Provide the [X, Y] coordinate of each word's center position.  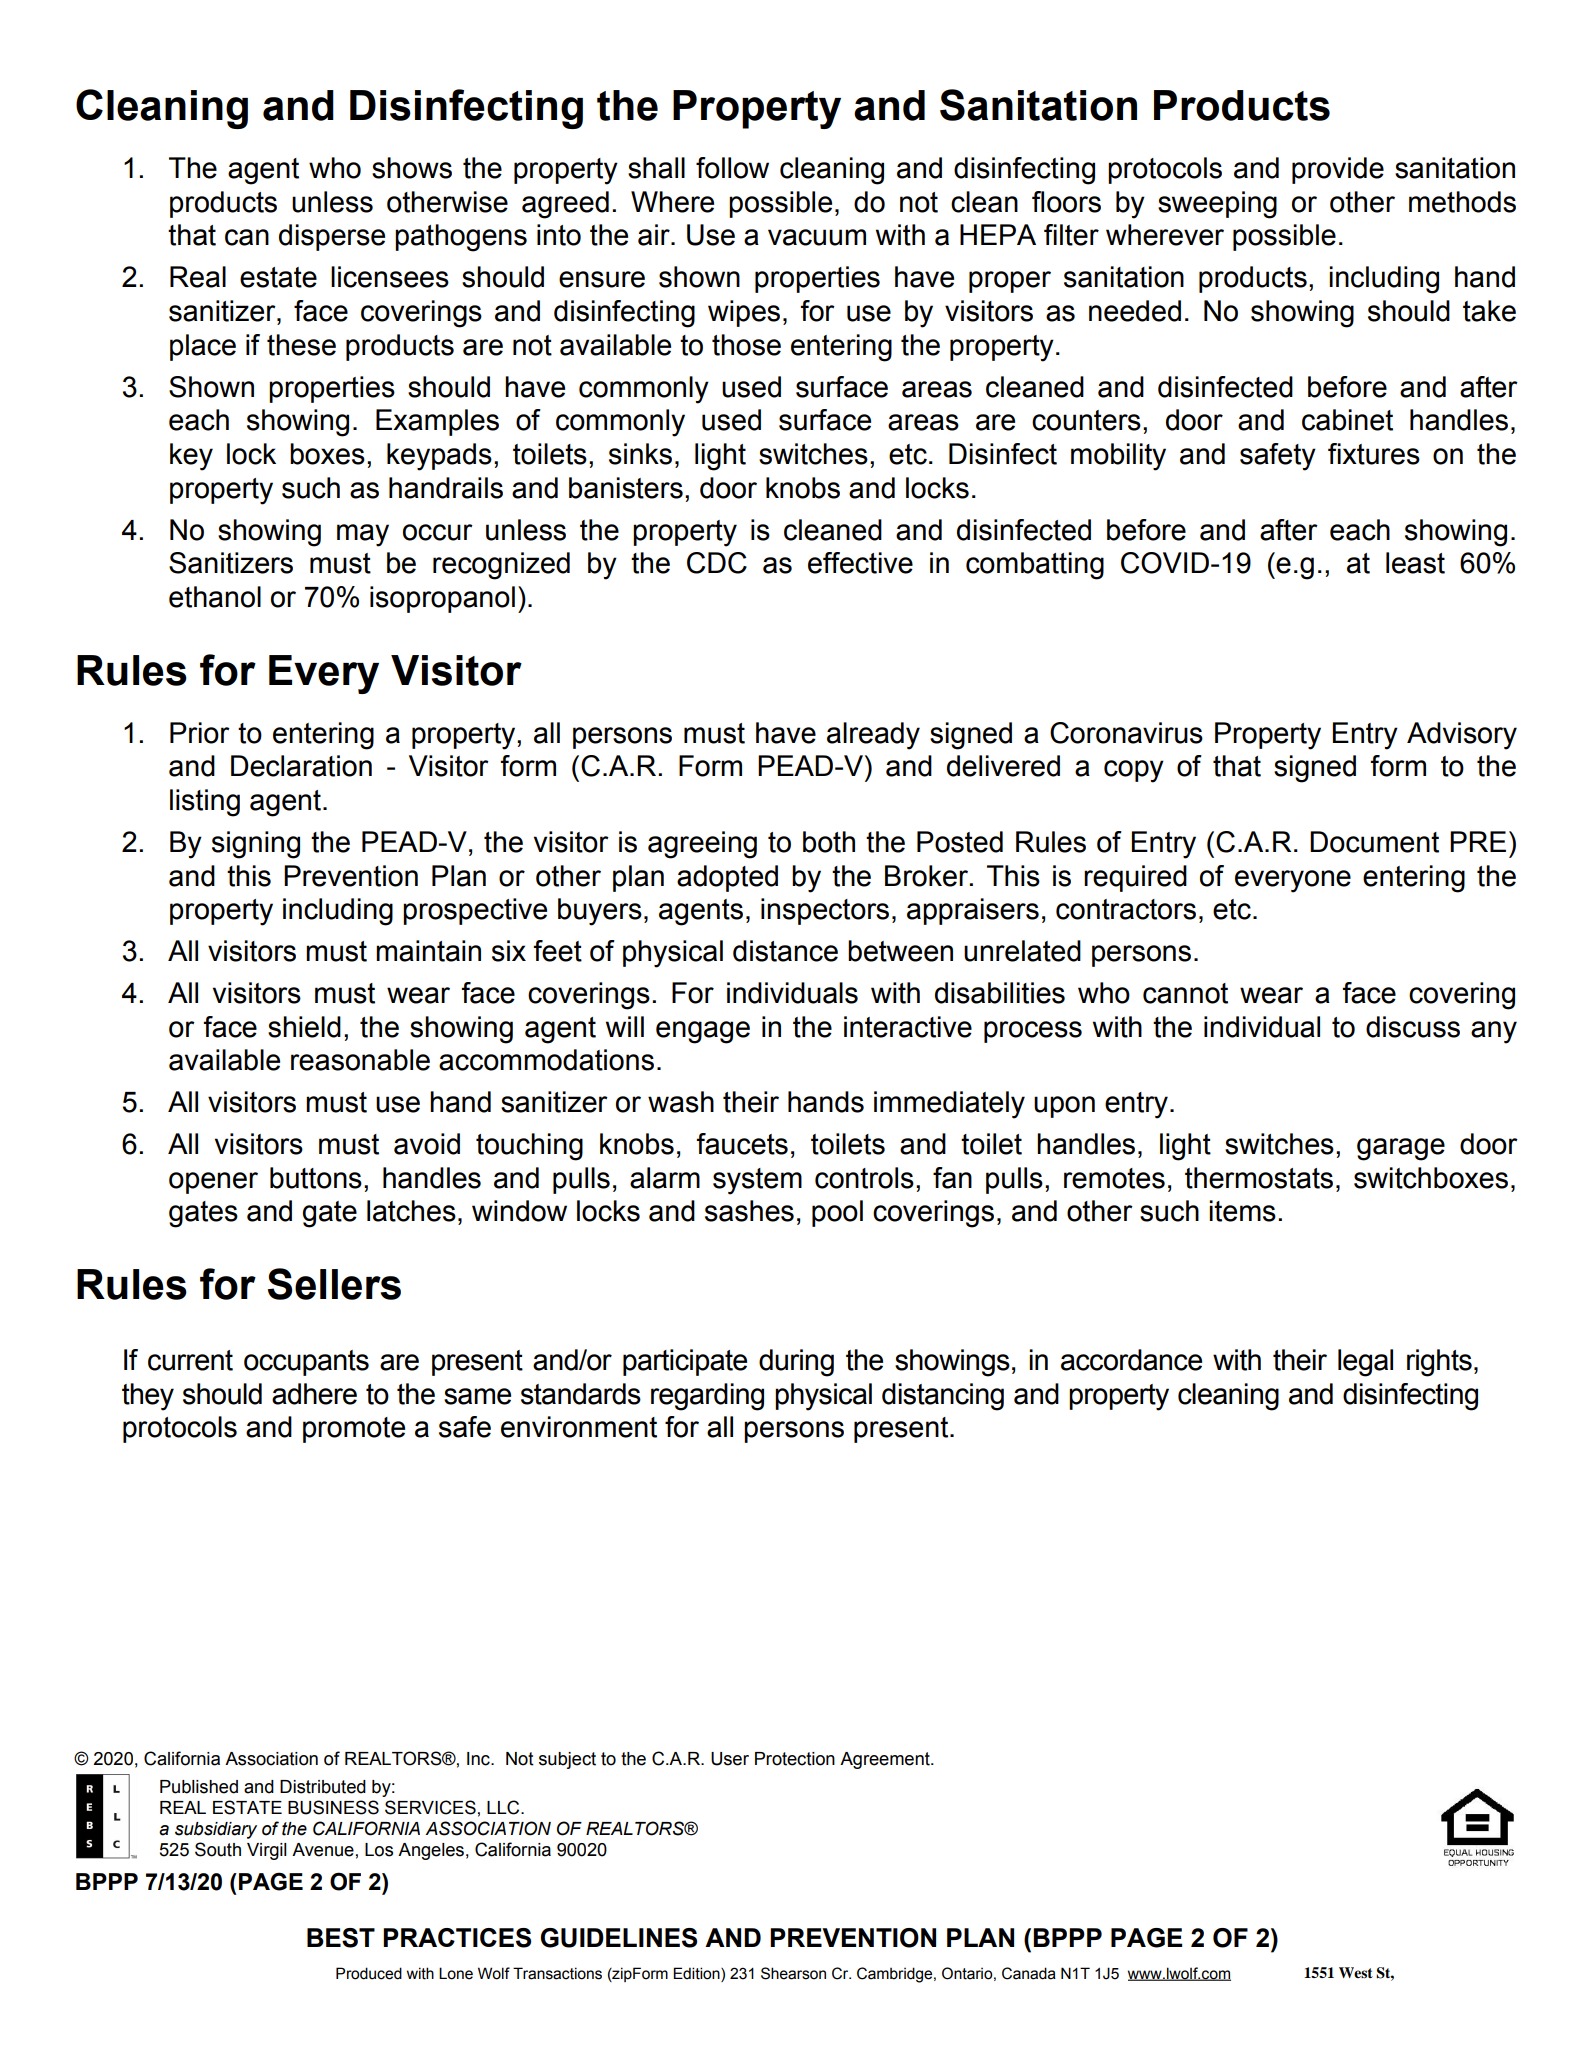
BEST [341, 1938]
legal [1365, 1363]
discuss [1413, 1027]
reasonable [360, 1060]
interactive [908, 1027]
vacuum [817, 237]
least [1415, 563]
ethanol [215, 597]
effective [860, 563]
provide [1338, 170]
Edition [697, 1973]
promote [354, 1430]
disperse [332, 237]
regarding [707, 1397]
